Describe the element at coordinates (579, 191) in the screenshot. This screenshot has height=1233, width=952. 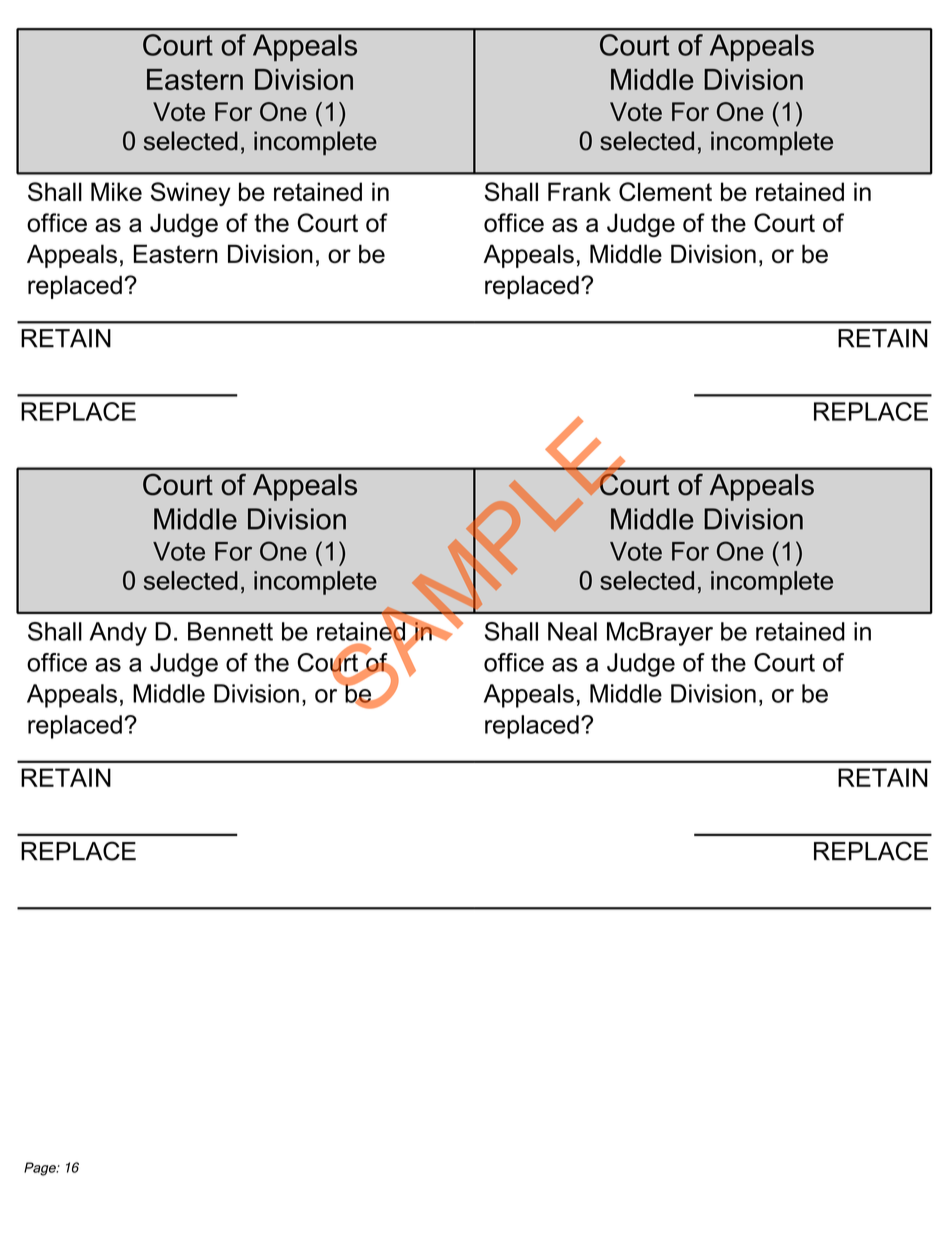
I see `Frank` at that location.
